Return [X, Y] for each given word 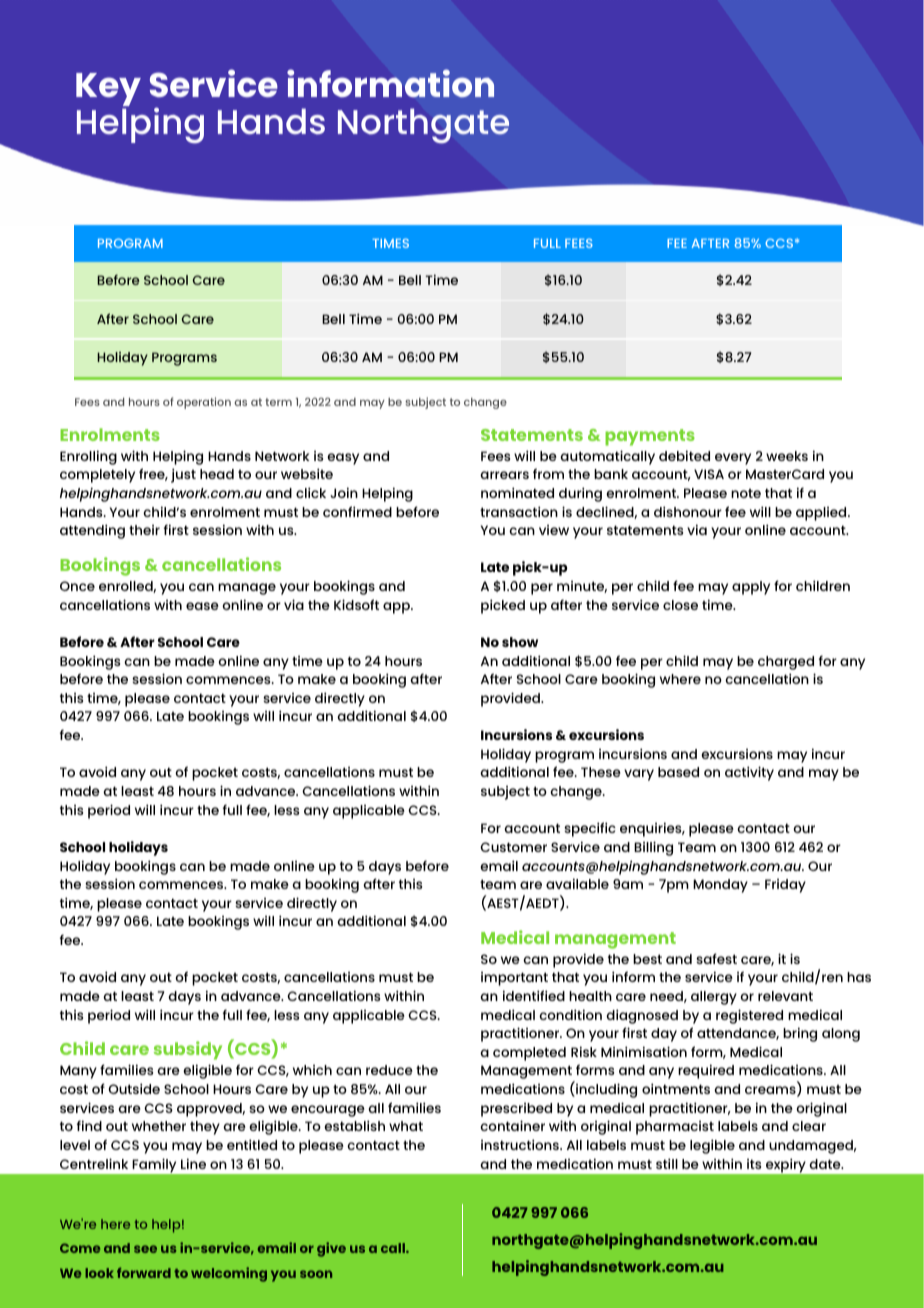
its [754, 1164]
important [514, 979]
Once [77, 586]
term [278, 402]
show [520, 642]
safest [716, 958]
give [331, 1249]
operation [204, 403]
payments [650, 437]
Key [108, 91]
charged [786, 663]
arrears [504, 475]
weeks [787, 456]
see [145, 1249]
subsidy [188, 1050]
